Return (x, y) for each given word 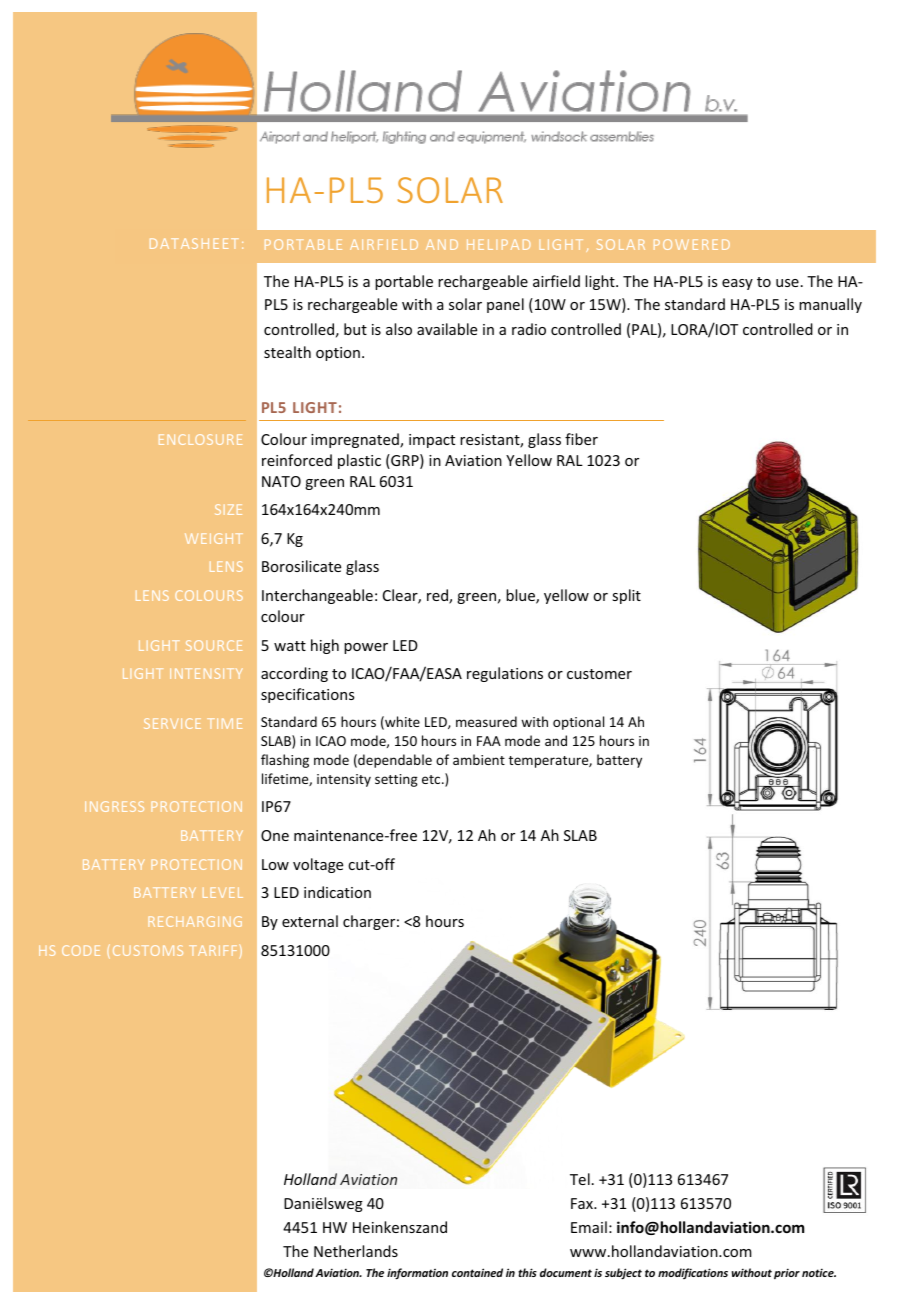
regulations (505, 674)
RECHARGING (195, 921)
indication (337, 892)
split (626, 596)
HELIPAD (498, 244)
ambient (479, 759)
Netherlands (356, 1251)
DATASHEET (194, 243)
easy (737, 284)
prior (787, 1273)
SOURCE (214, 645)
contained (477, 1272)
